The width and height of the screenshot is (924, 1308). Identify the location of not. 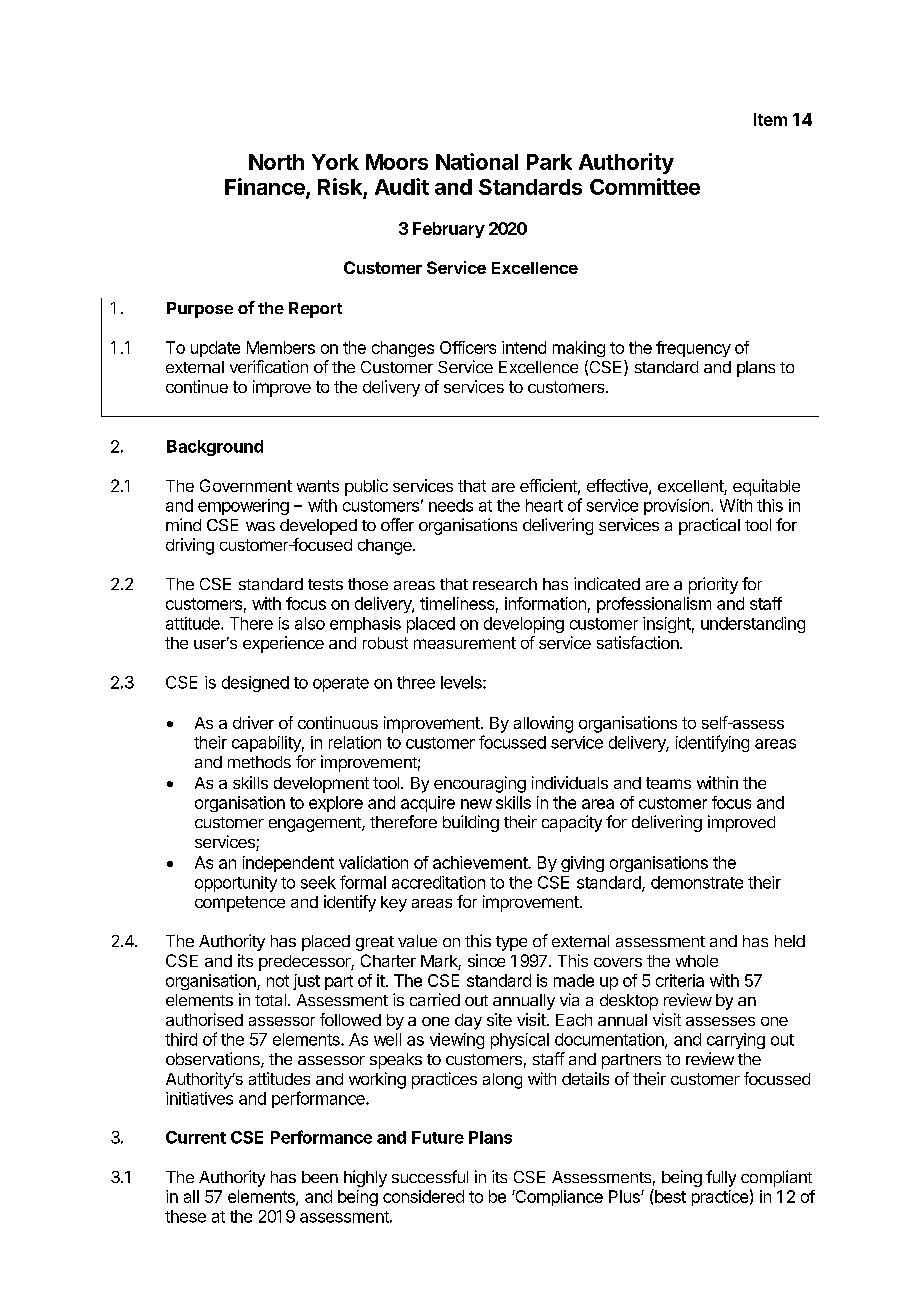
(278, 981).
